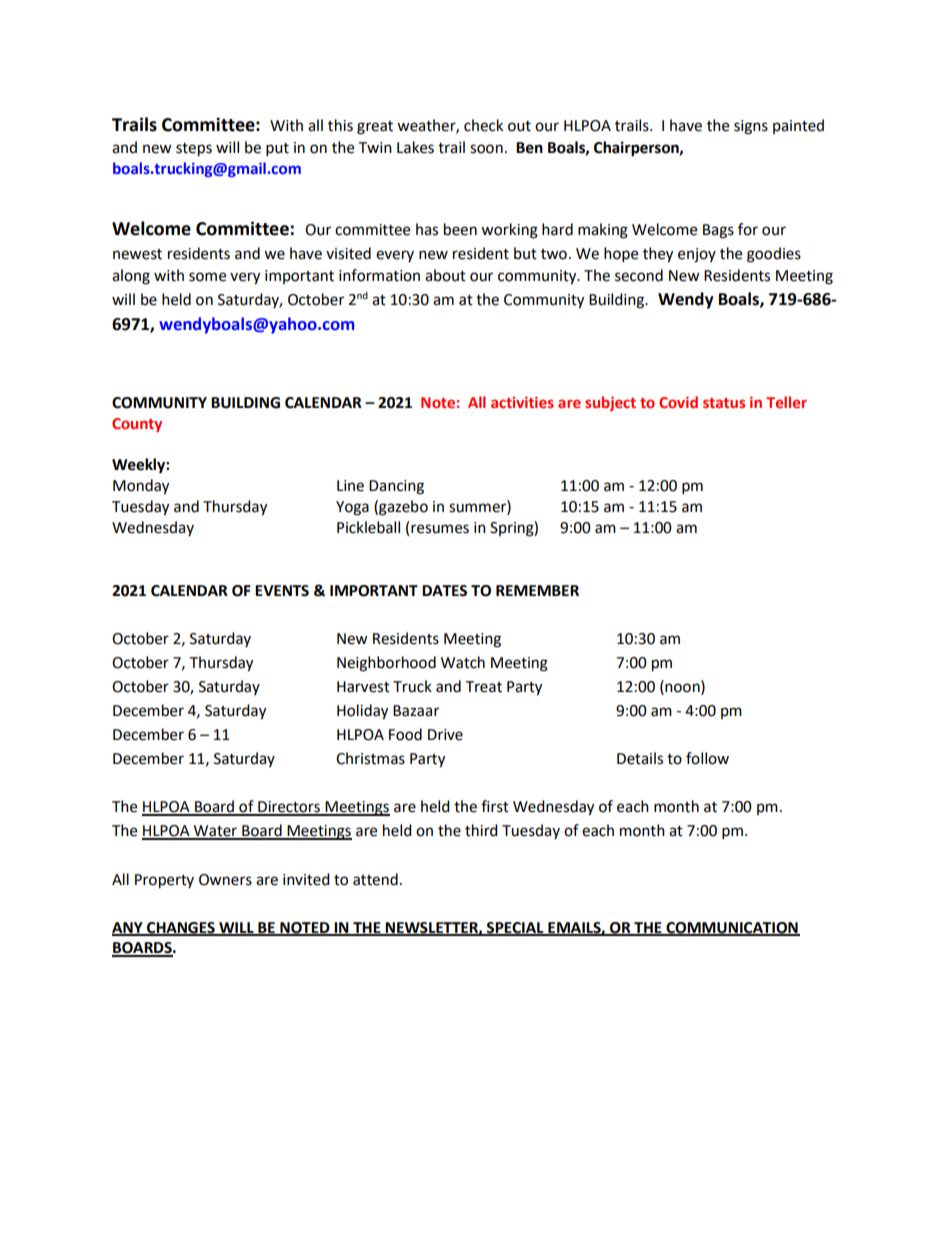  What do you see at coordinates (486, 149) in the image?
I see `soon` at bounding box center [486, 149].
